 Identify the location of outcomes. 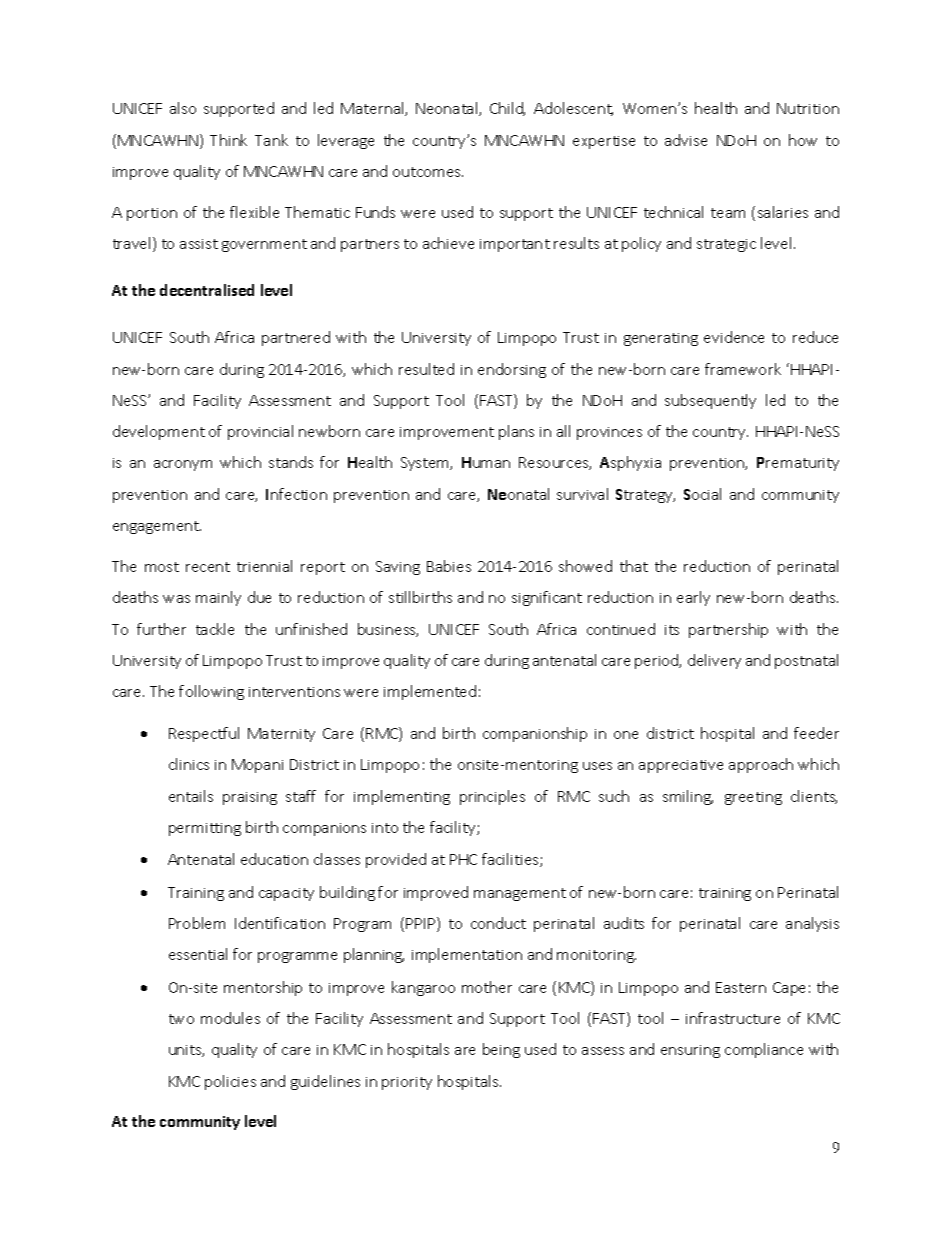
(428, 172).
